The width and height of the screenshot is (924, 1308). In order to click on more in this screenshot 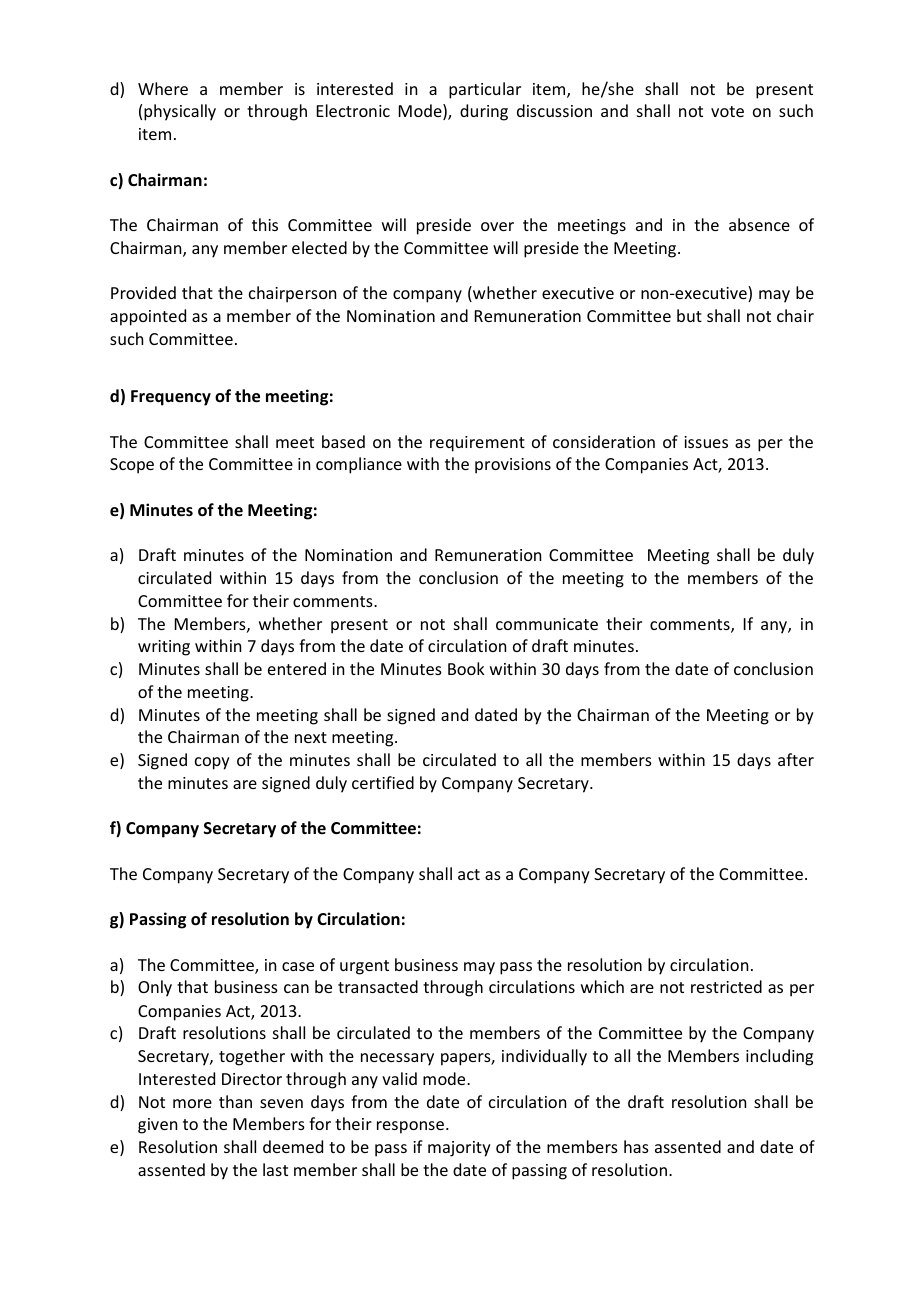, I will do `click(192, 1103)`.
